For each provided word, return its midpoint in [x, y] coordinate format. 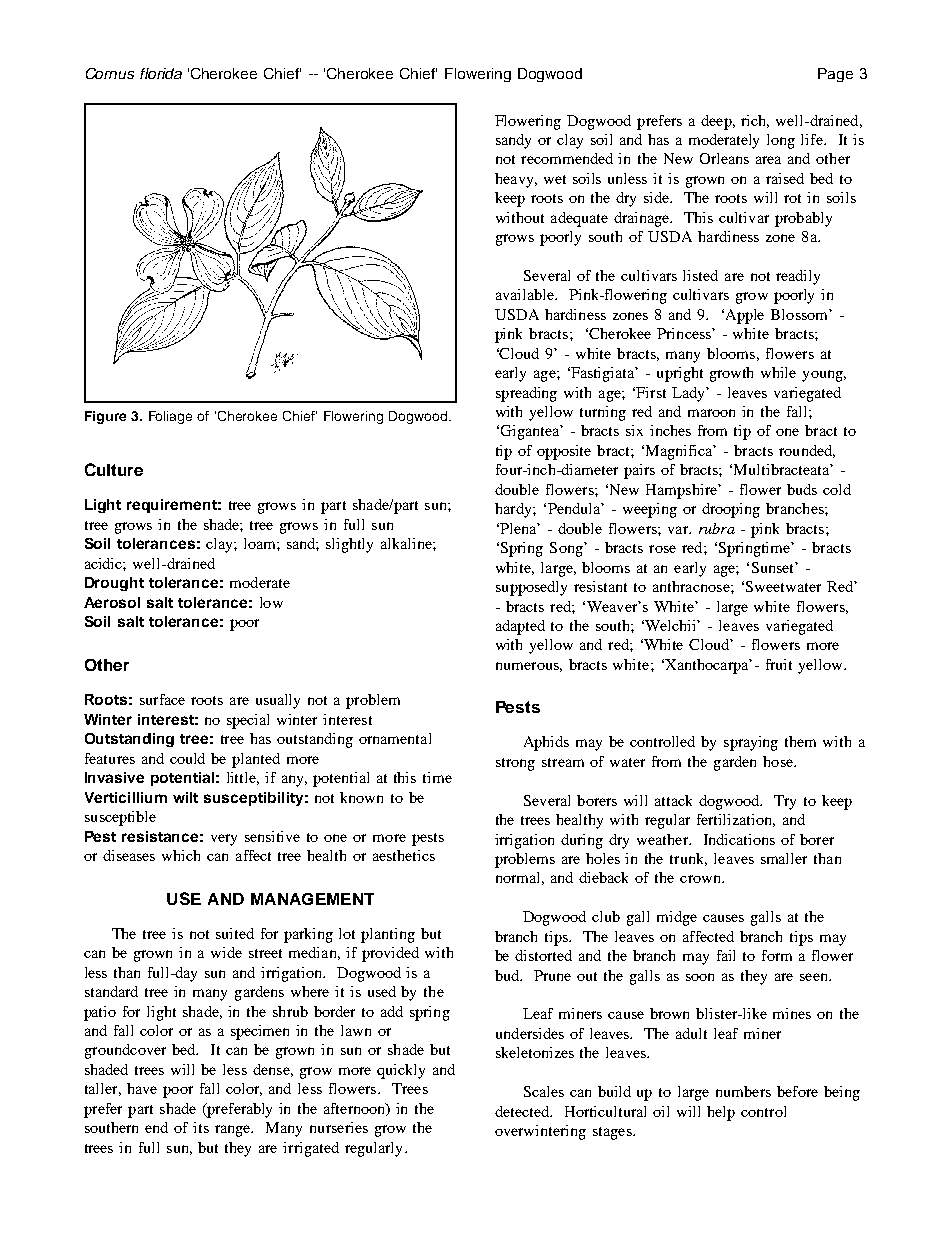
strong [515, 764]
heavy [515, 180]
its [201, 1127]
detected [523, 1111]
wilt [185, 797]
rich [755, 121]
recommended [567, 158]
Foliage [170, 417]
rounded [807, 451]
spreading [526, 394]
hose [779, 761]
